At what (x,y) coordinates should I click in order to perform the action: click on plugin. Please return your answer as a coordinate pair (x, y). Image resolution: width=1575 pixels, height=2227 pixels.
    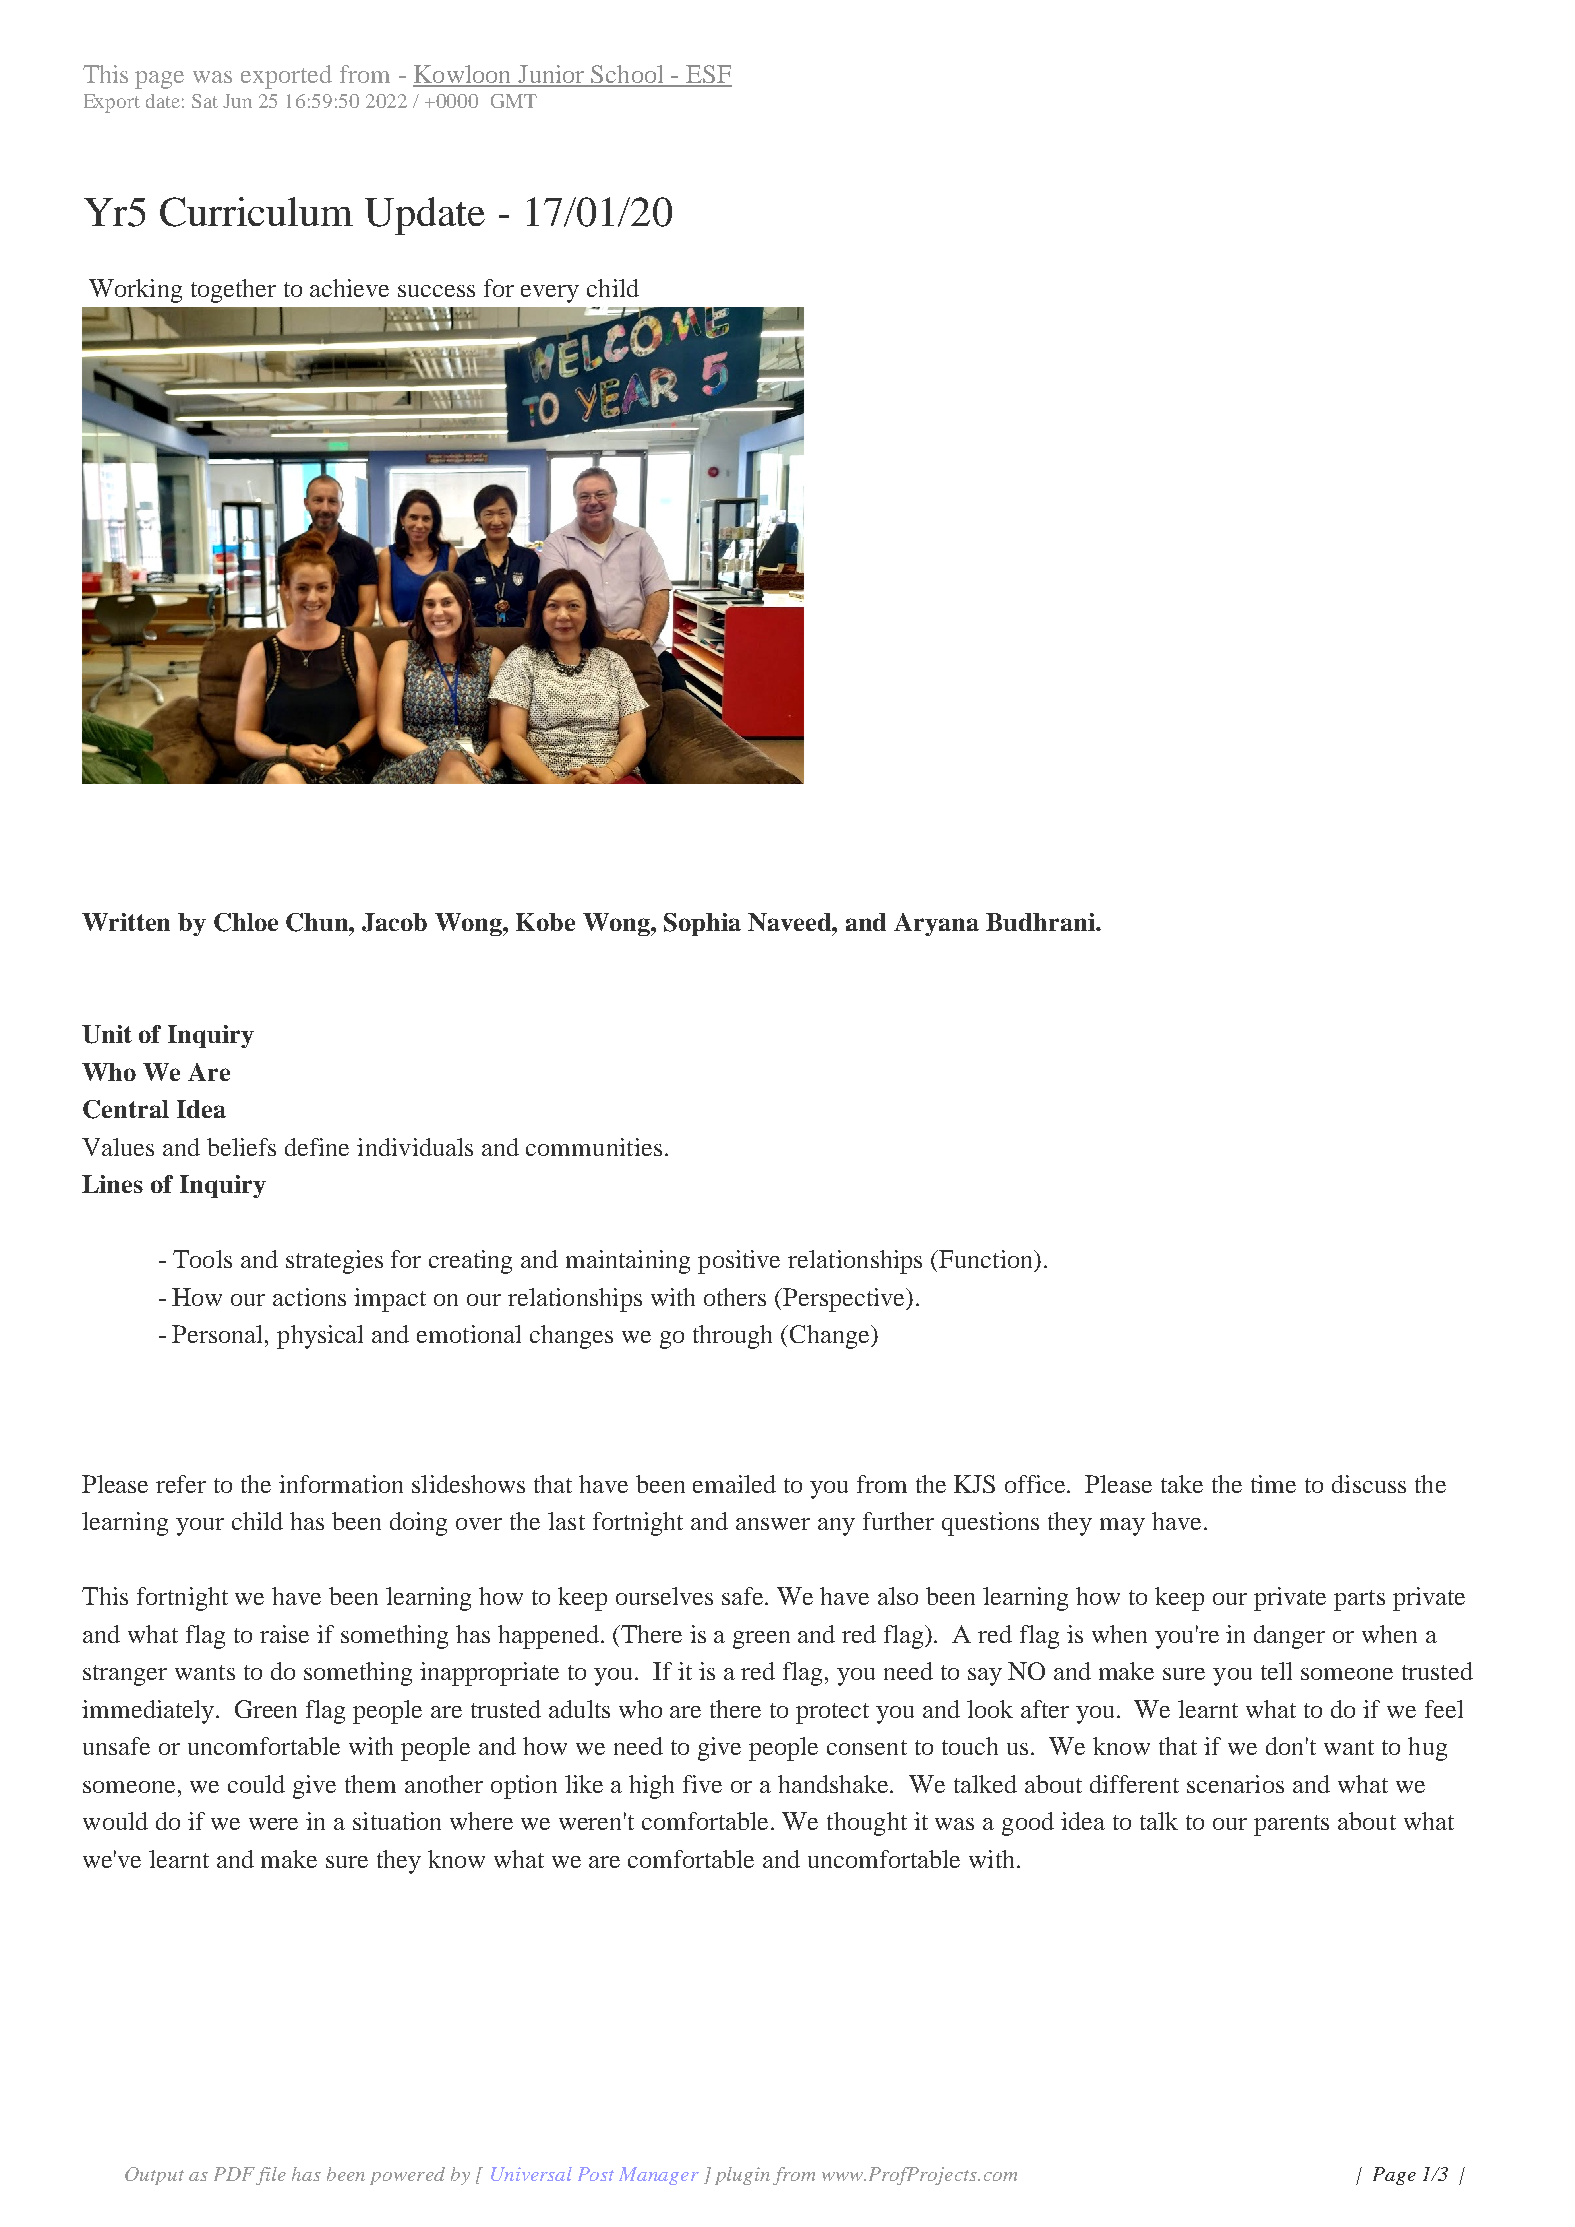
    Looking at the image, I should click on (742, 2176).
